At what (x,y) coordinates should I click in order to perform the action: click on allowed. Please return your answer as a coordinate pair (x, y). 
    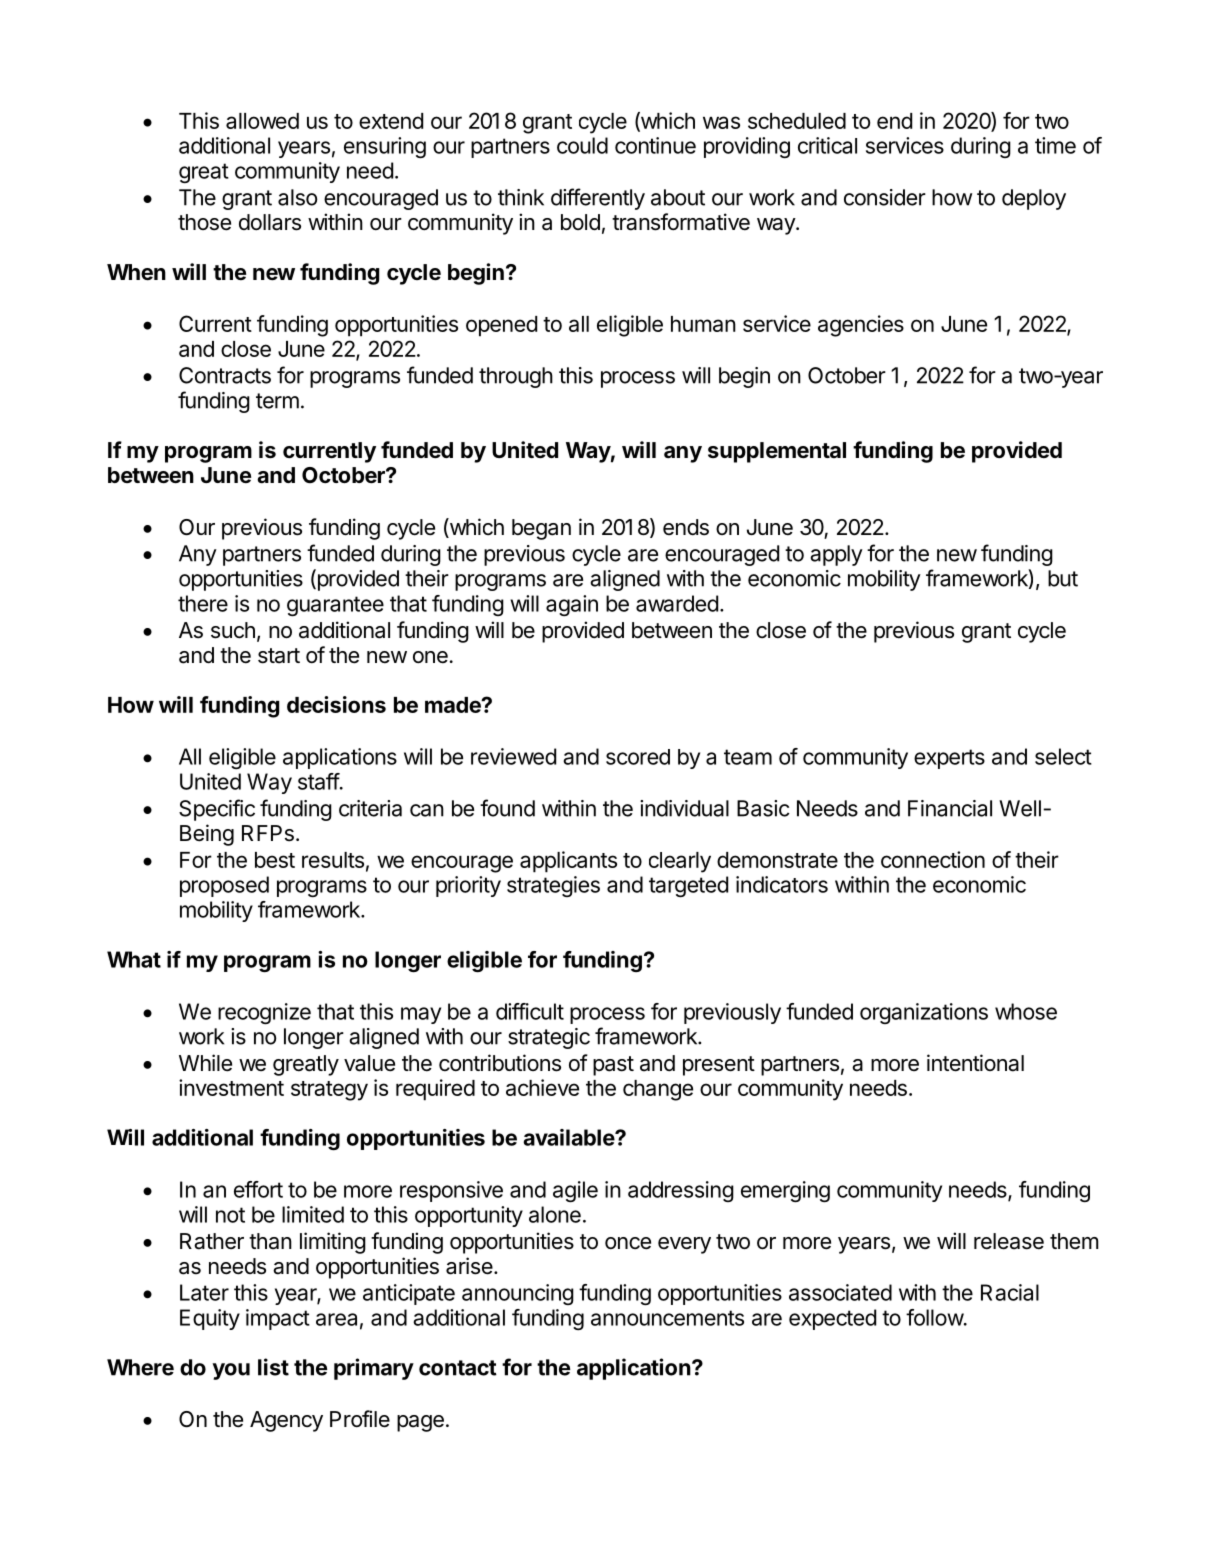
    Looking at the image, I should click on (262, 121).
